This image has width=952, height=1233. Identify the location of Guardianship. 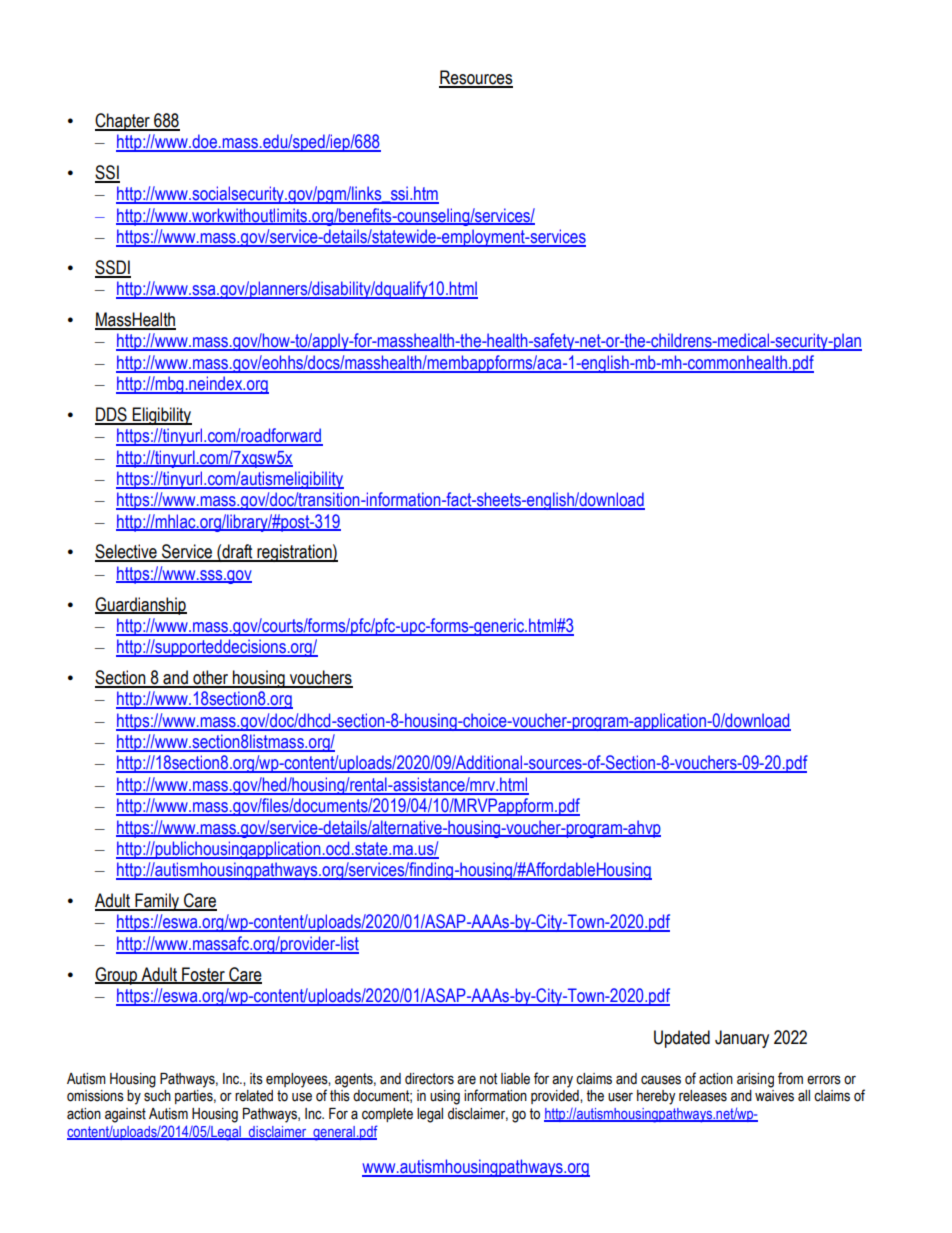
(141, 606).
